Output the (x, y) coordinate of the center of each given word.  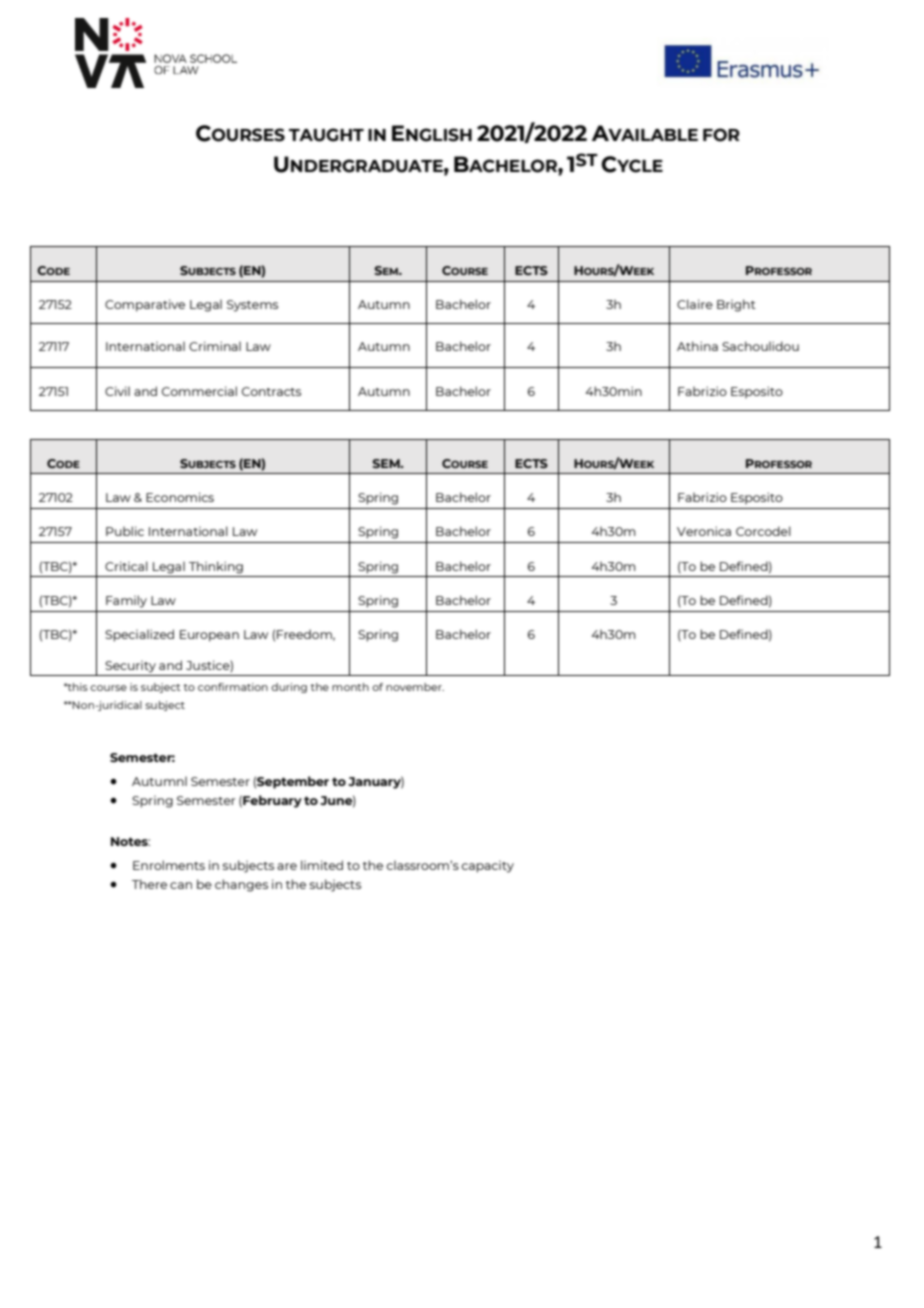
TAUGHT (326, 135)
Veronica (704, 531)
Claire (695, 304)
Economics (180, 497)
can (181, 885)
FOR (721, 135)
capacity (487, 867)
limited (322, 865)
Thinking (216, 567)
